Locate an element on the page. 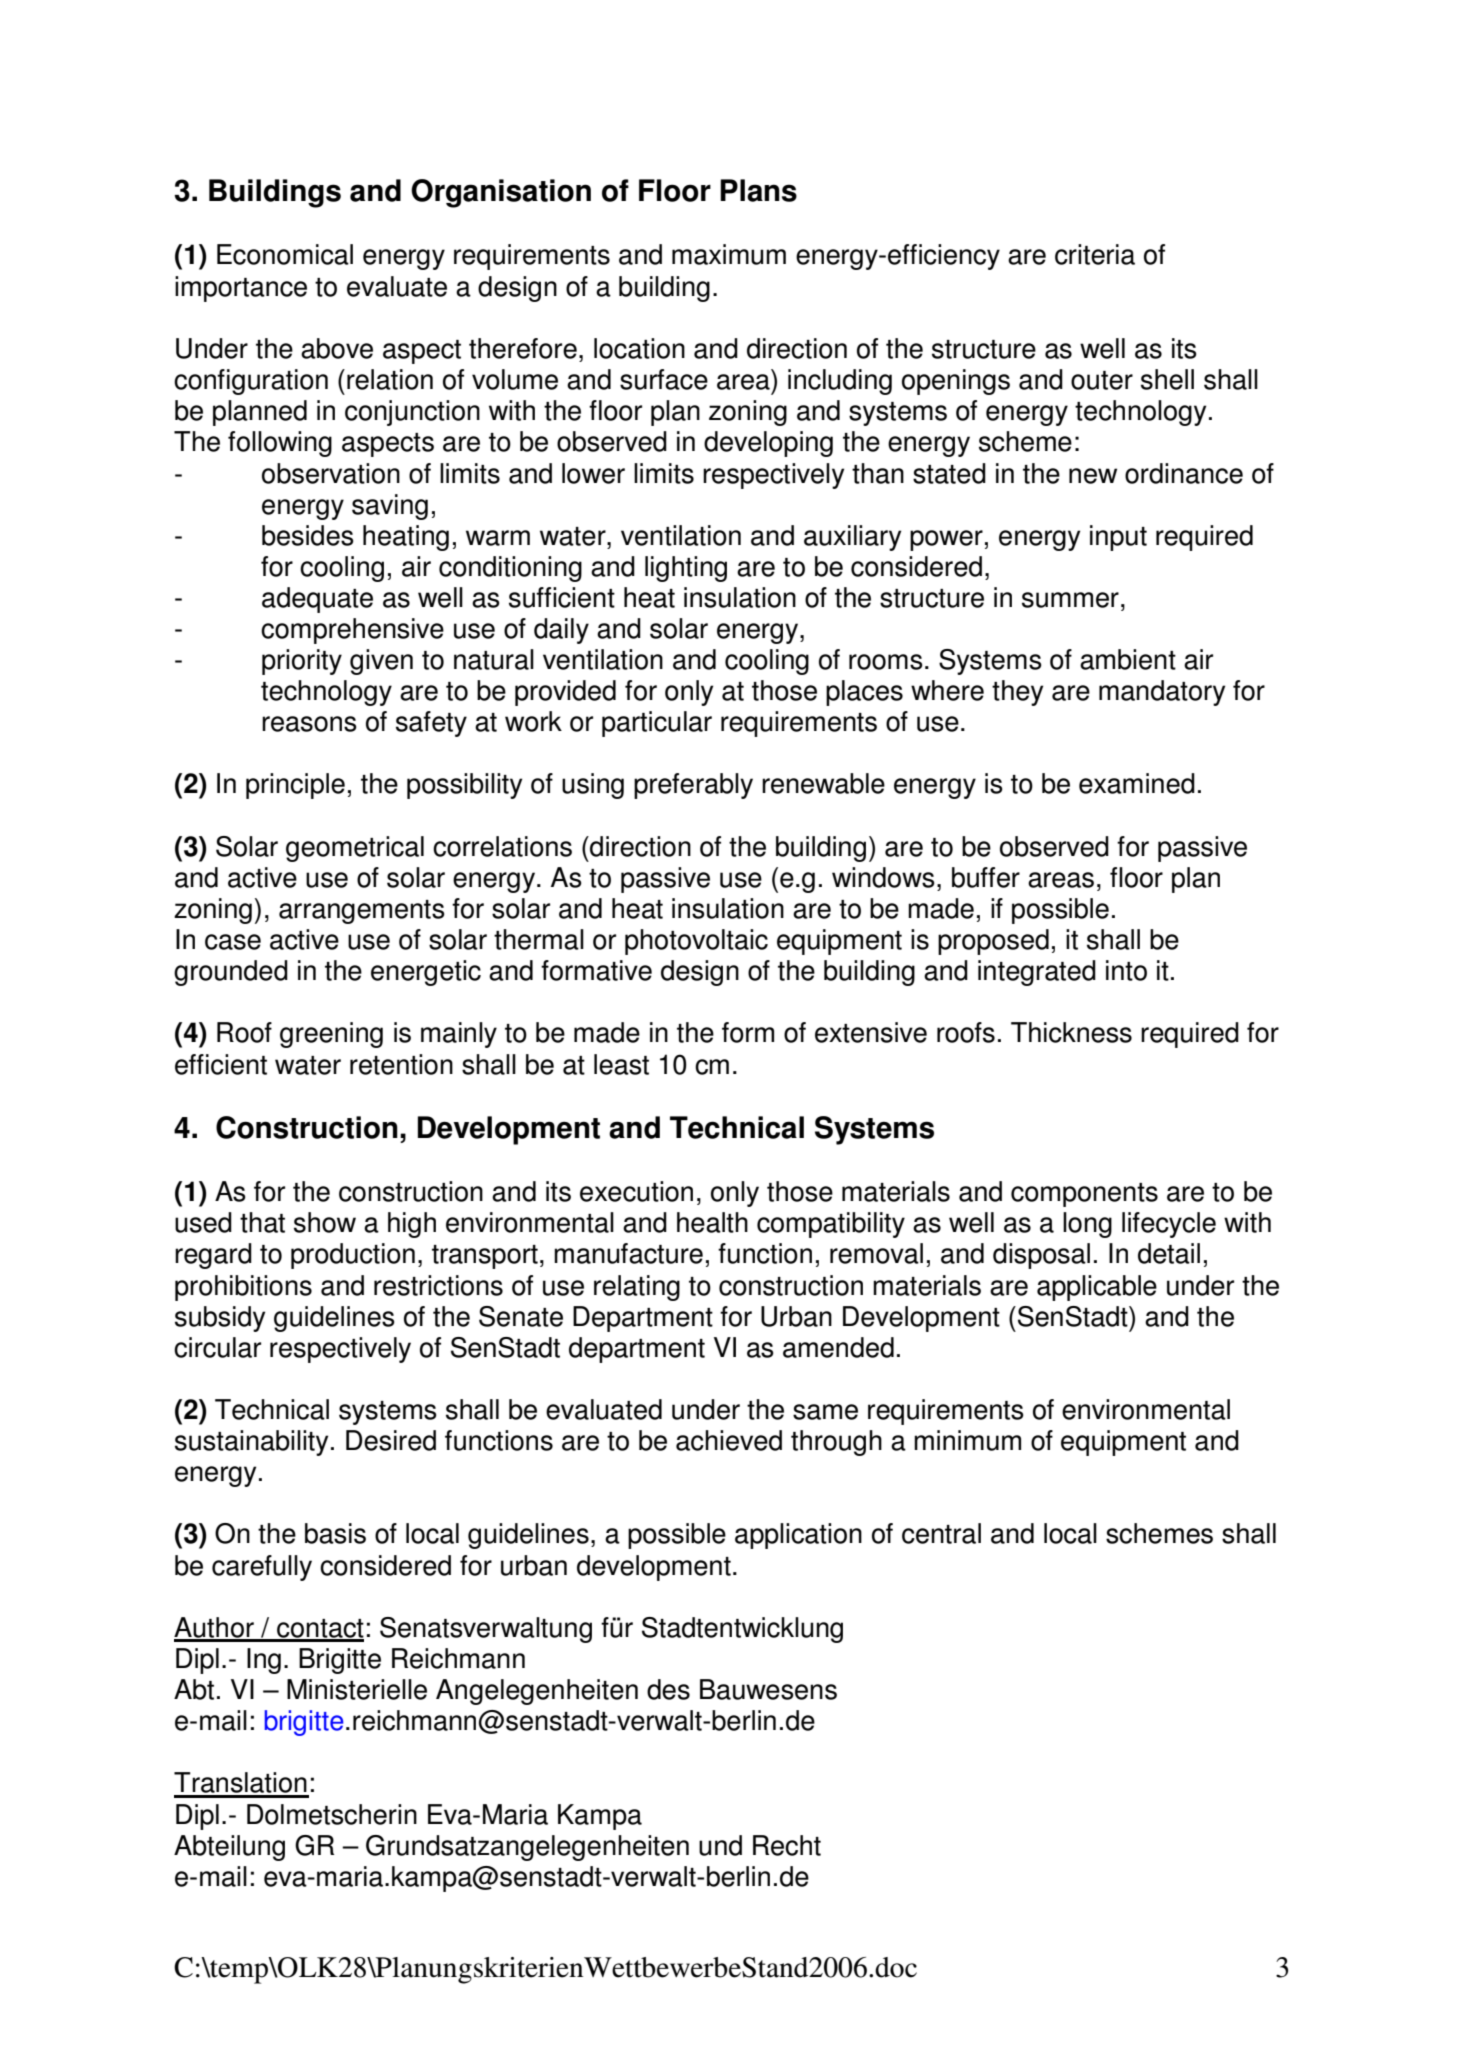 This document has height=2072, width=1464. maximum is located at coordinates (729, 254).
